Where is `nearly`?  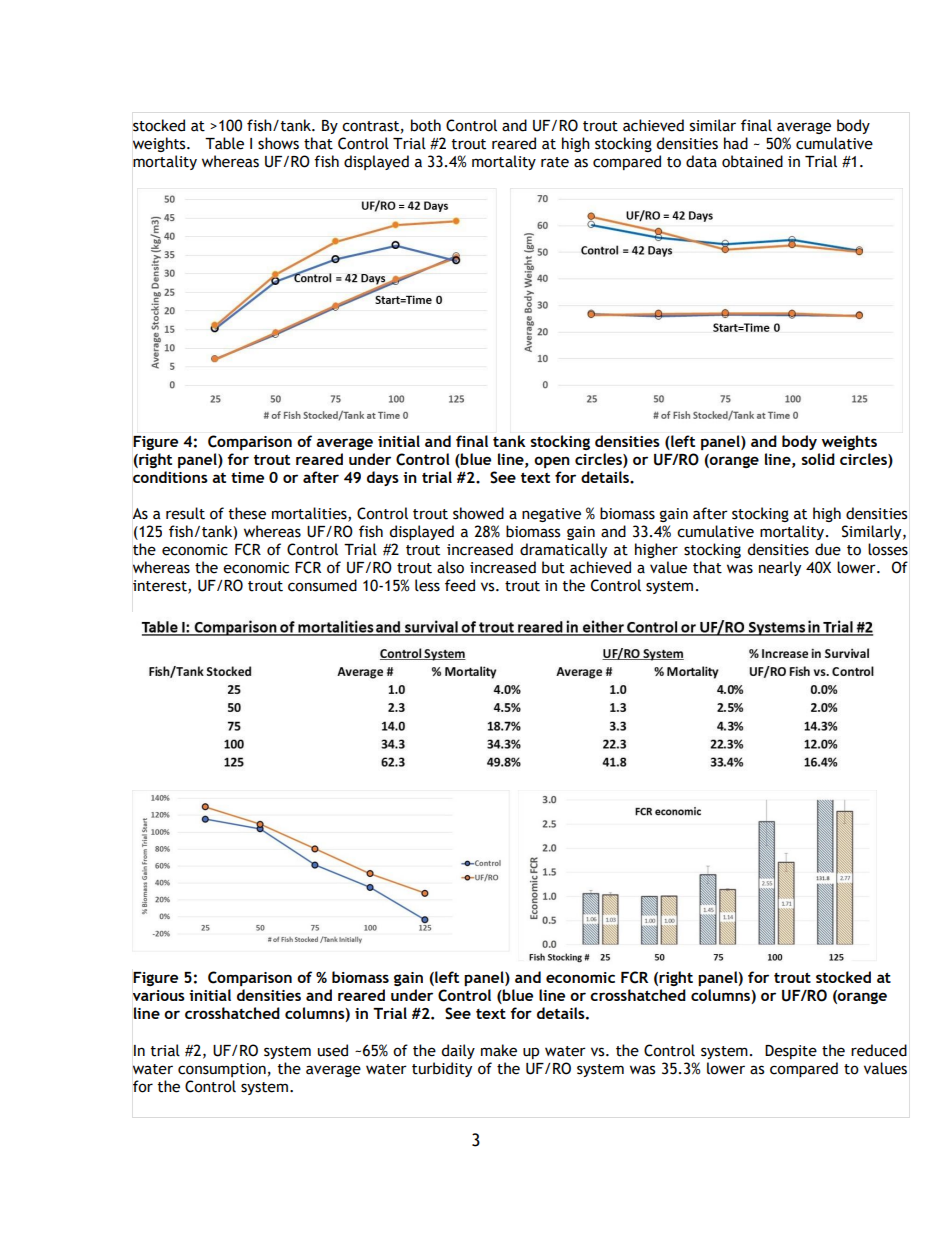
nearly is located at coordinates (780, 568).
